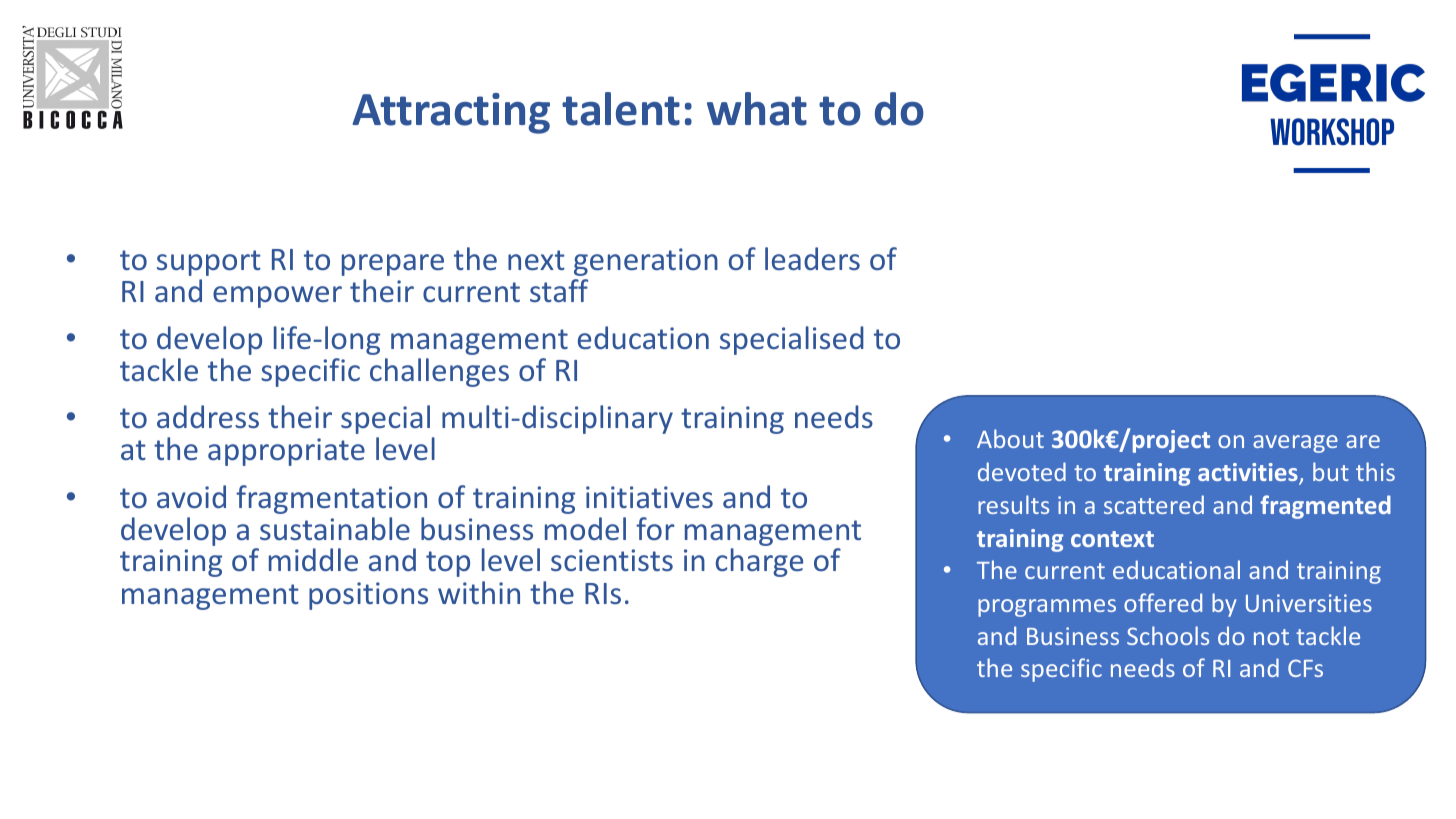 The height and width of the image is (819, 1456). Describe the element at coordinates (1271, 637) in the image. I see `not` at that location.
